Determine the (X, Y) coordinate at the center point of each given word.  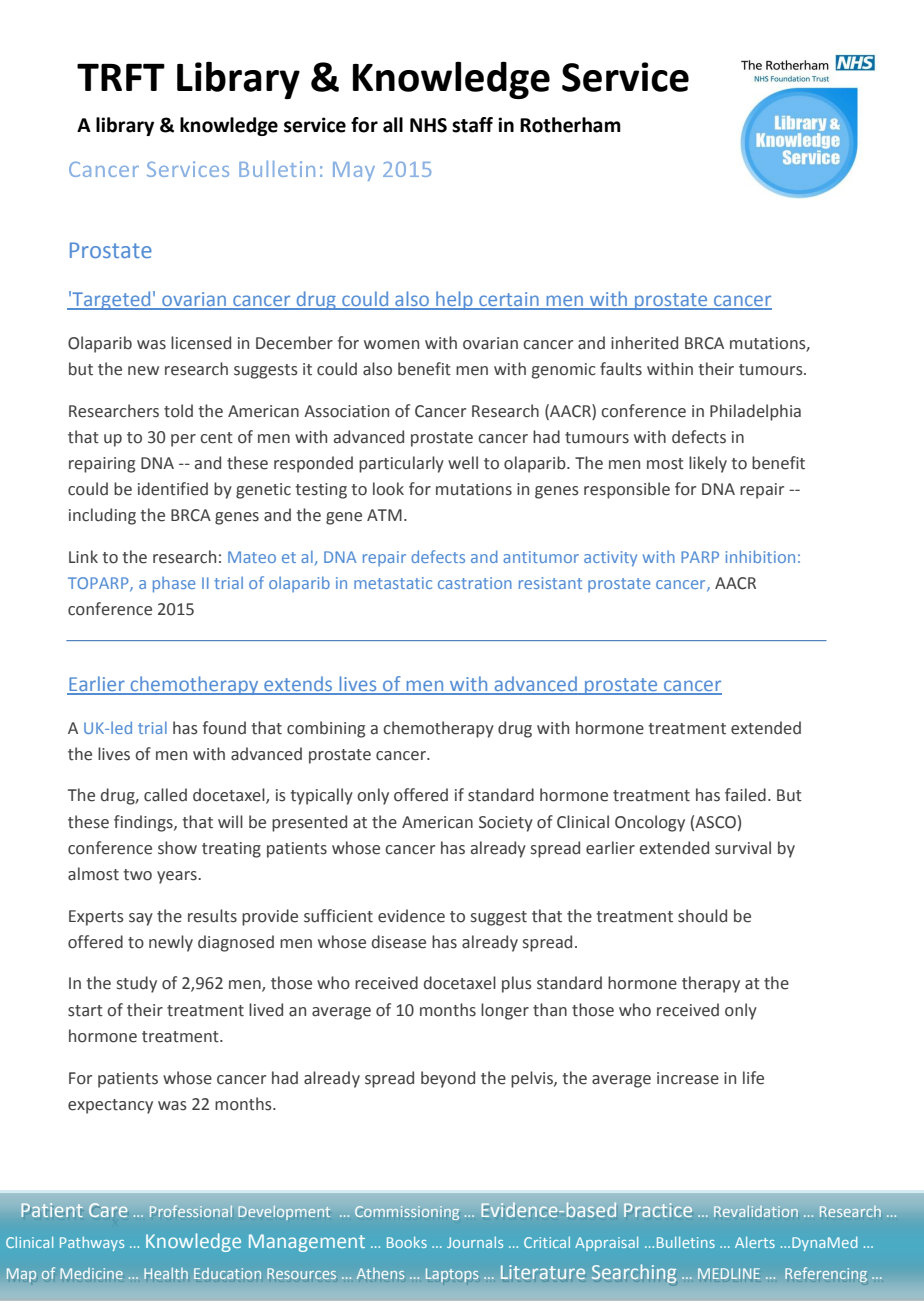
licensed (201, 343)
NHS (428, 125)
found (224, 728)
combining (326, 729)
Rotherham (570, 125)
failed (745, 795)
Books (407, 1242)
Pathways (92, 1243)
